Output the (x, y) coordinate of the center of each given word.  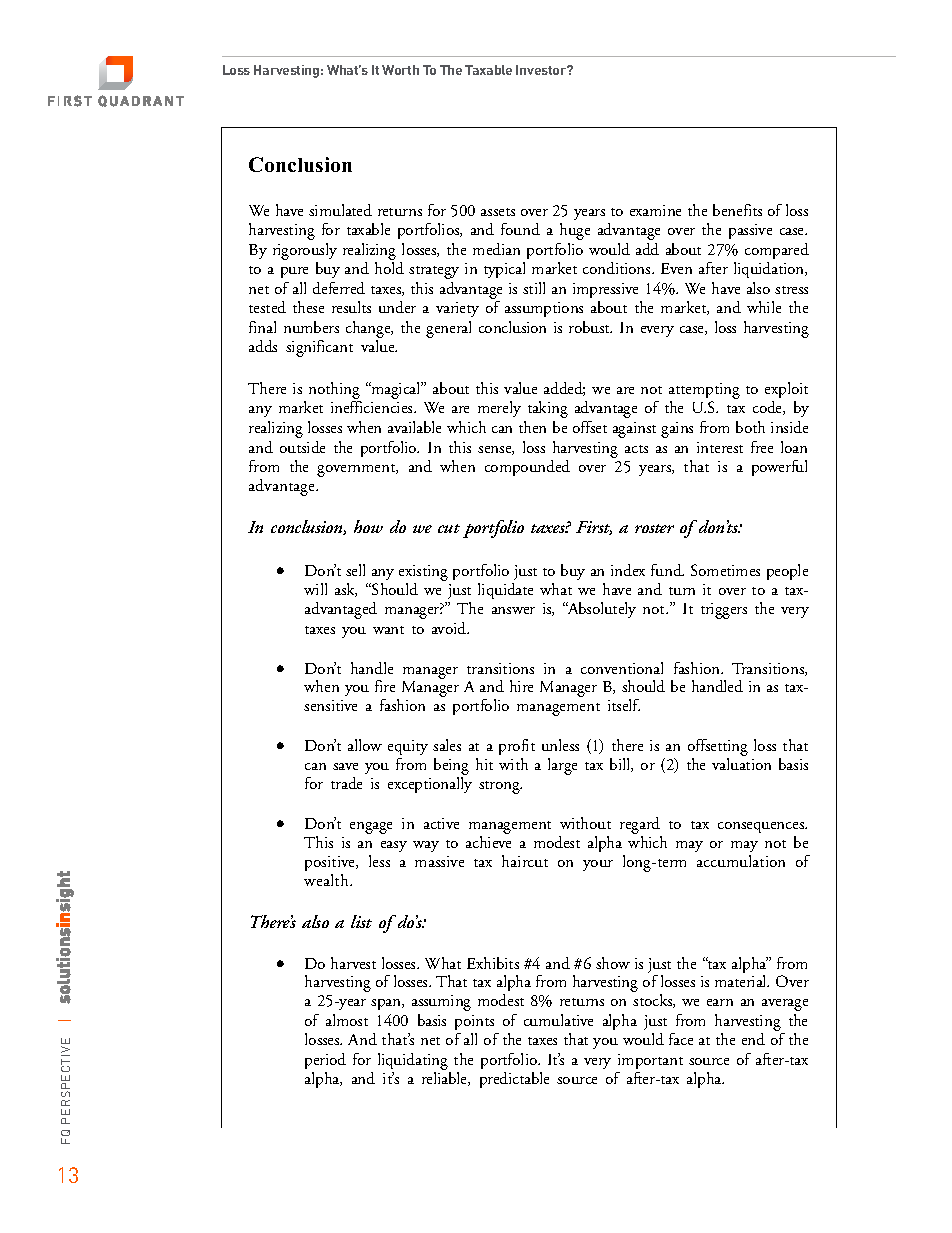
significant (319, 348)
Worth (400, 70)
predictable (514, 1080)
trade (346, 783)
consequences (762, 829)
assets (498, 212)
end (753, 1039)
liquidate (505, 591)
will (315, 589)
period (325, 1061)
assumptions (544, 309)
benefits (737, 210)
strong (500, 787)
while (764, 307)
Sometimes (725, 570)
